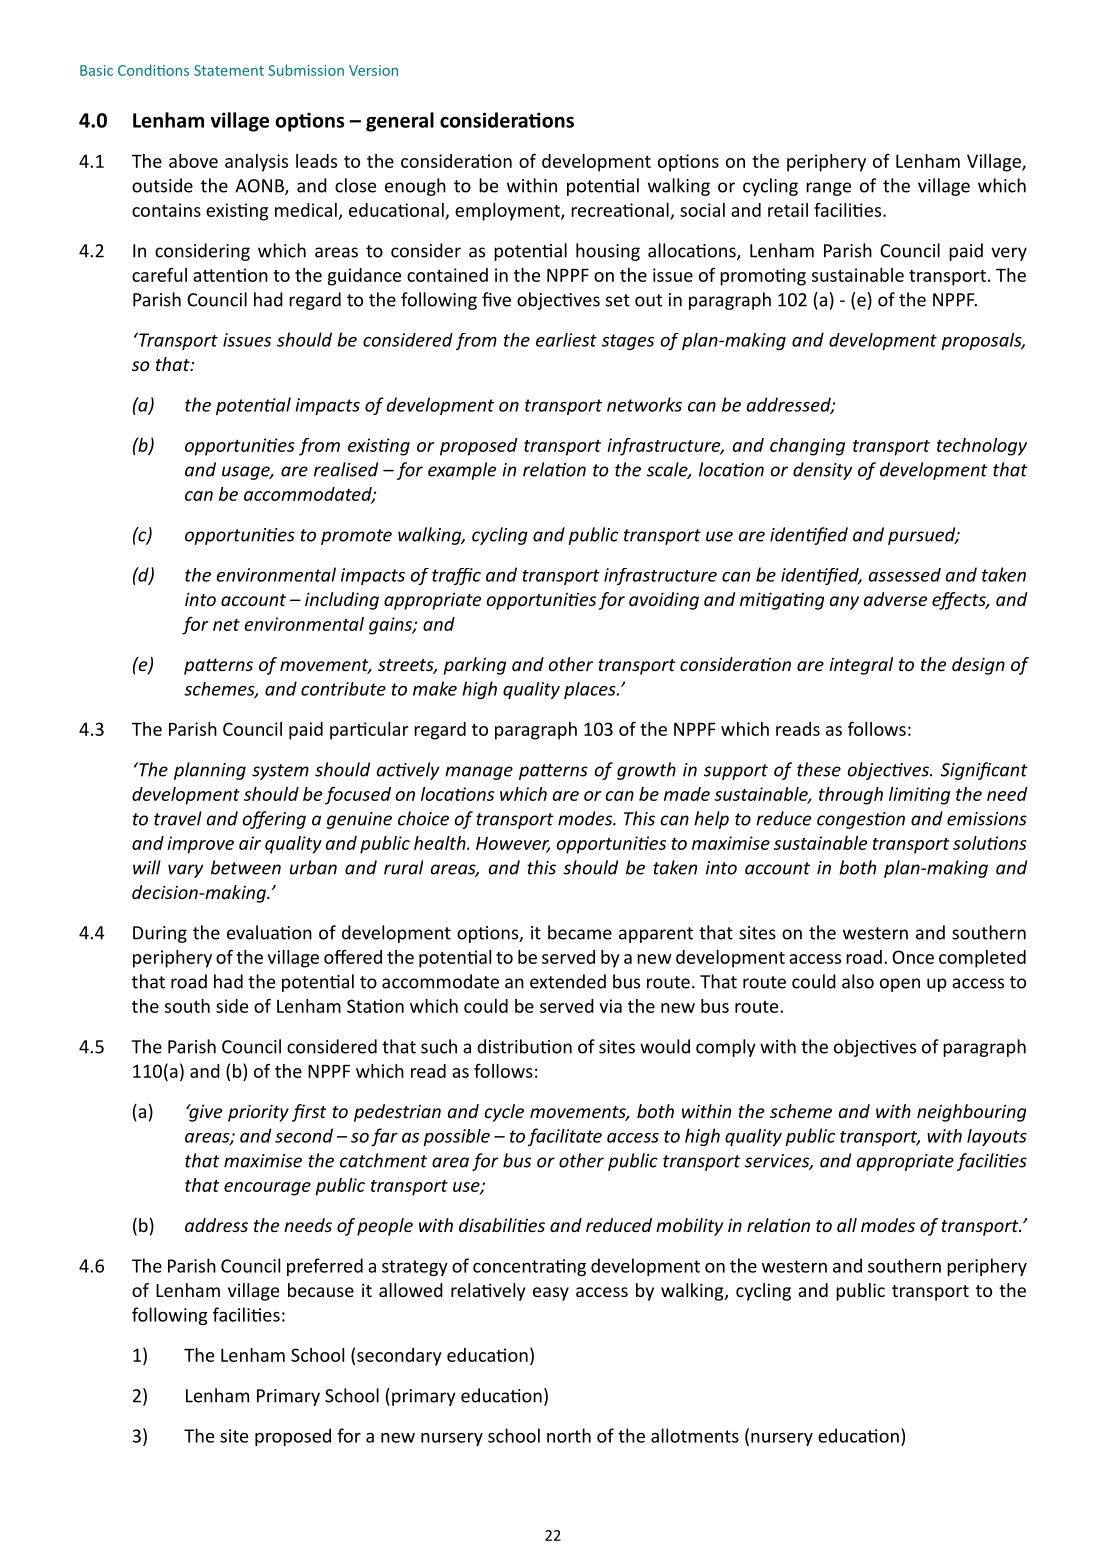 The image size is (1106, 1565). What do you see at coordinates (321, 1290) in the screenshot?
I see `because` at bounding box center [321, 1290].
